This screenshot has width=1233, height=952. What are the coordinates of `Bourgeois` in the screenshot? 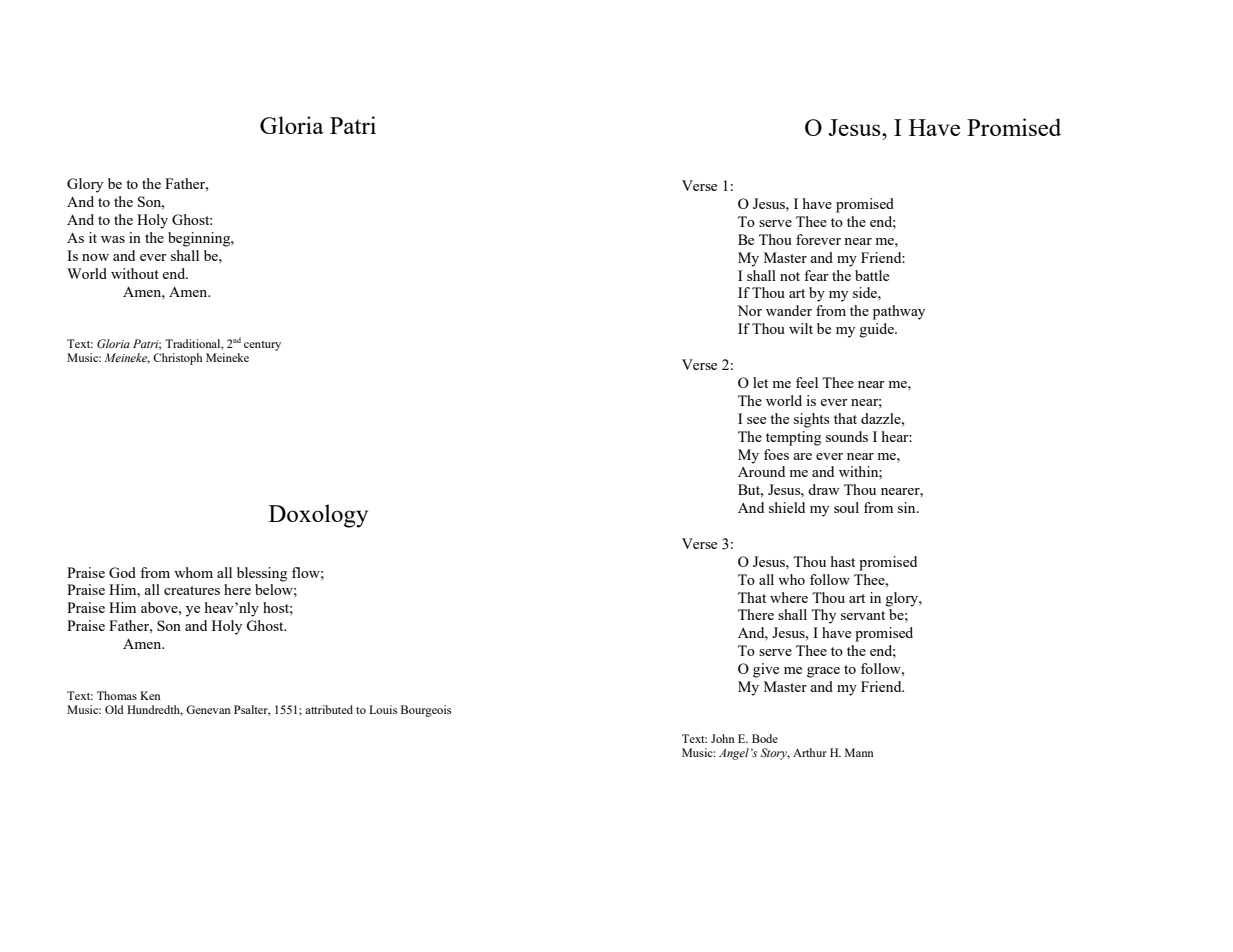 It's located at (426, 711).
